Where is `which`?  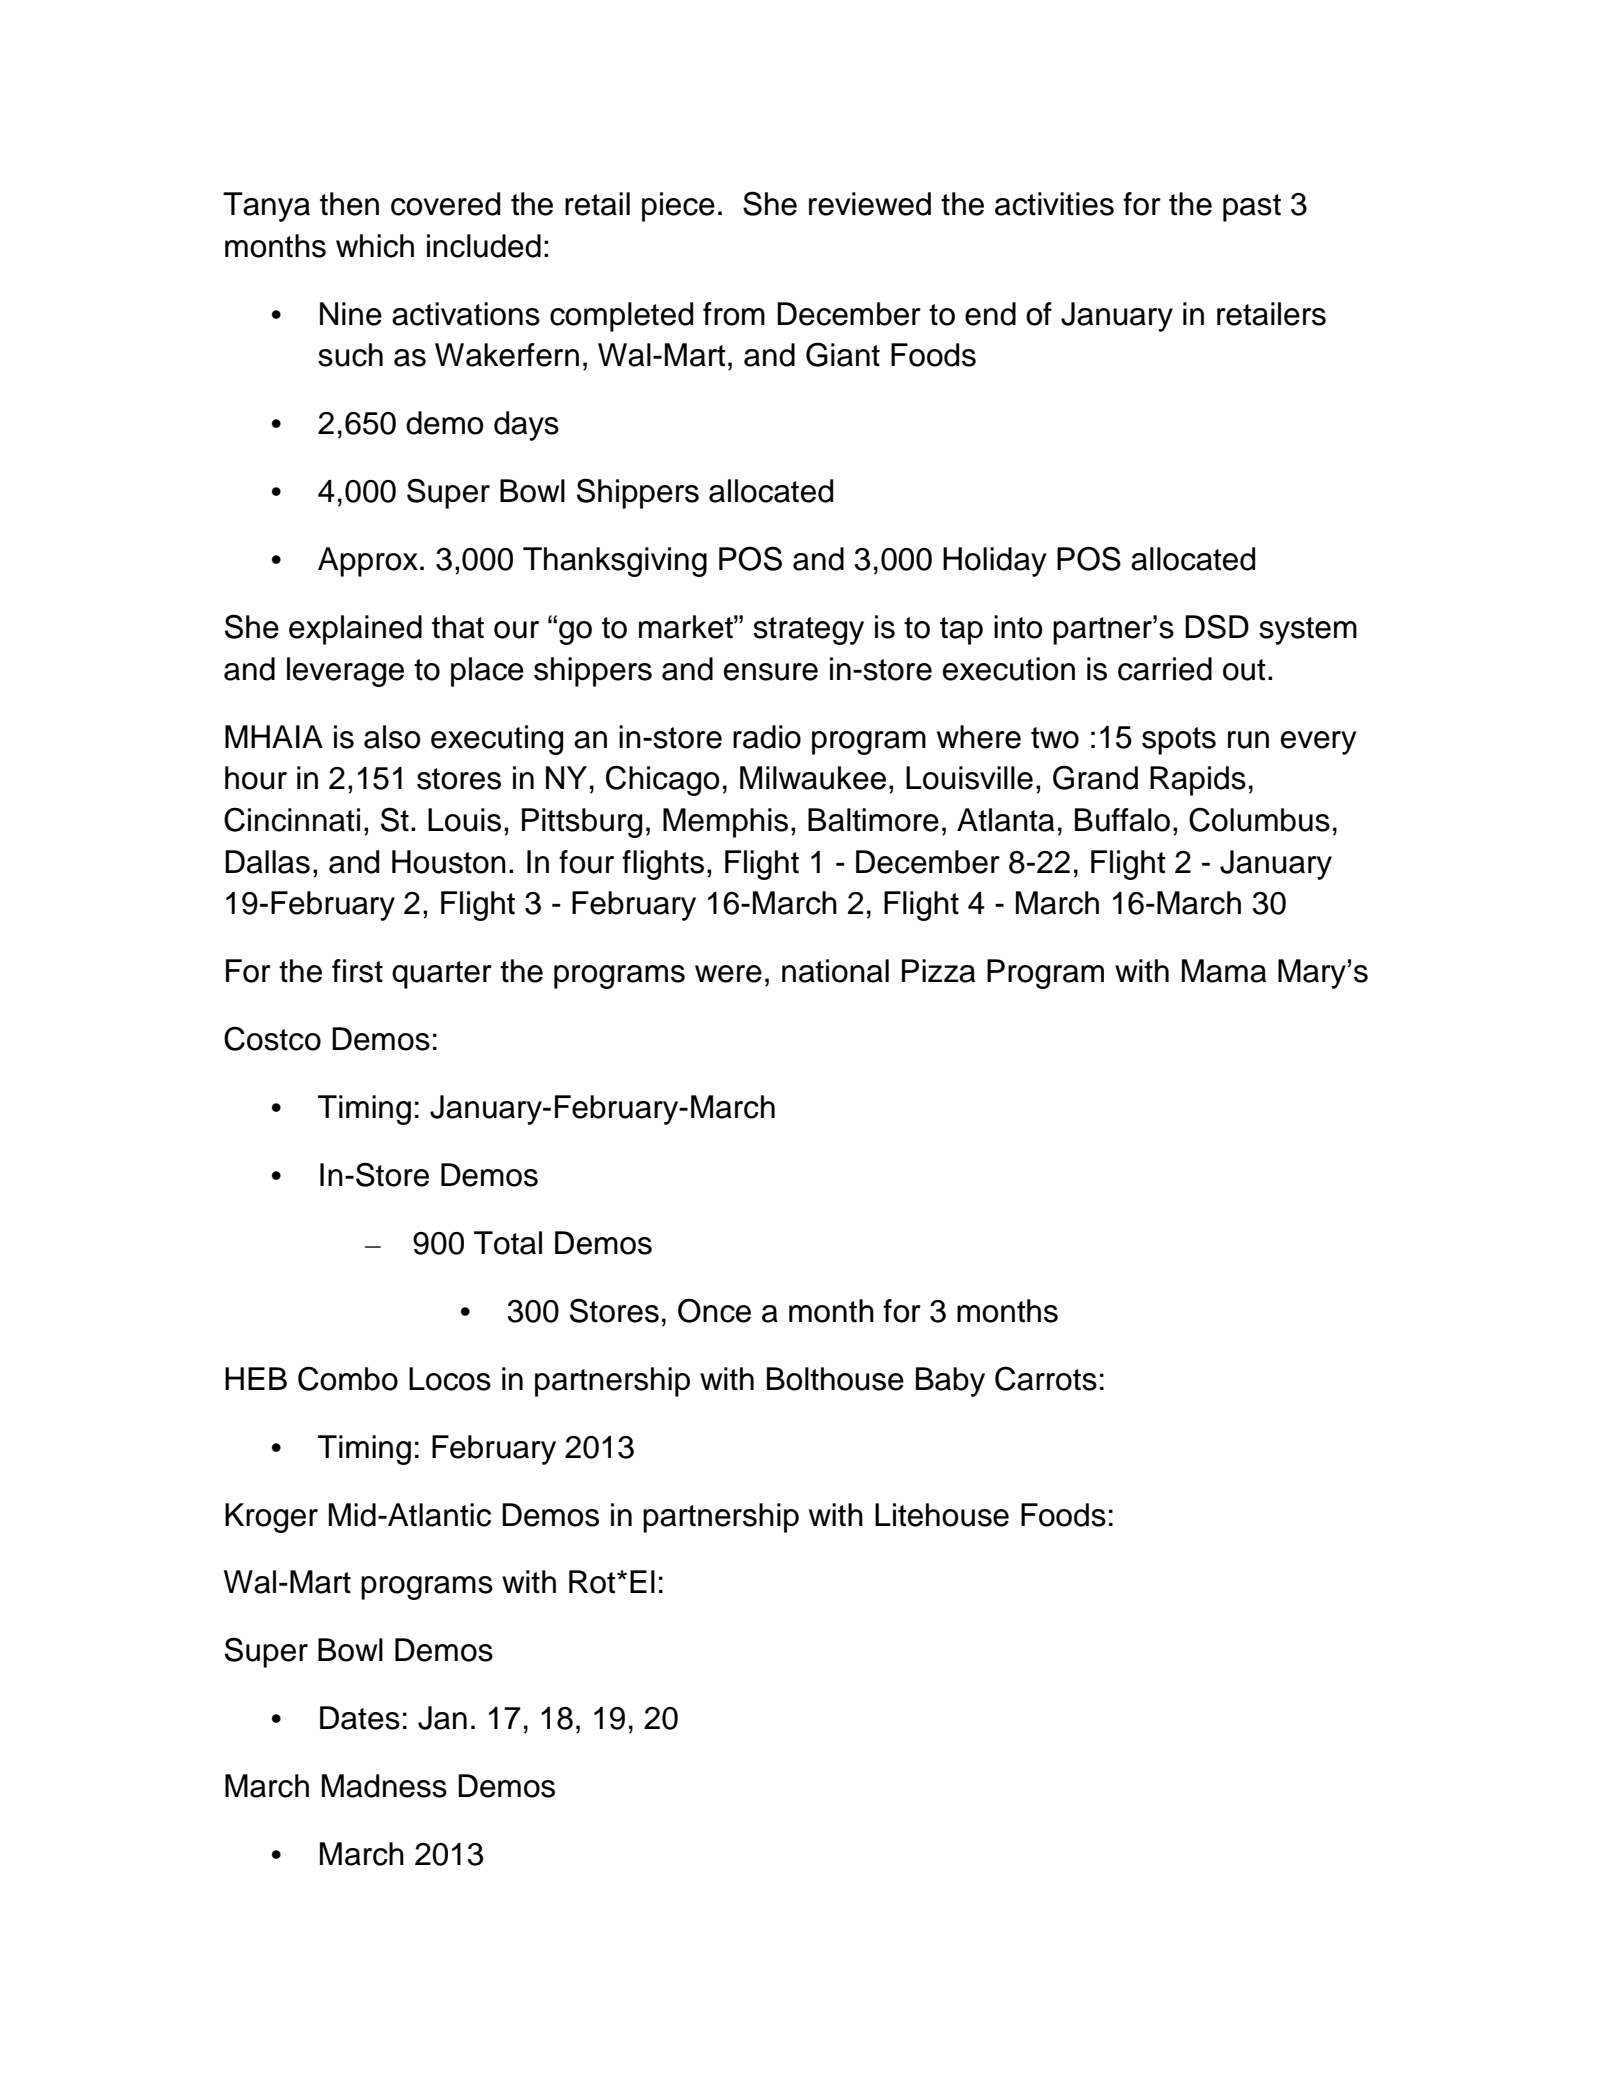 which is located at coordinates (375, 246).
